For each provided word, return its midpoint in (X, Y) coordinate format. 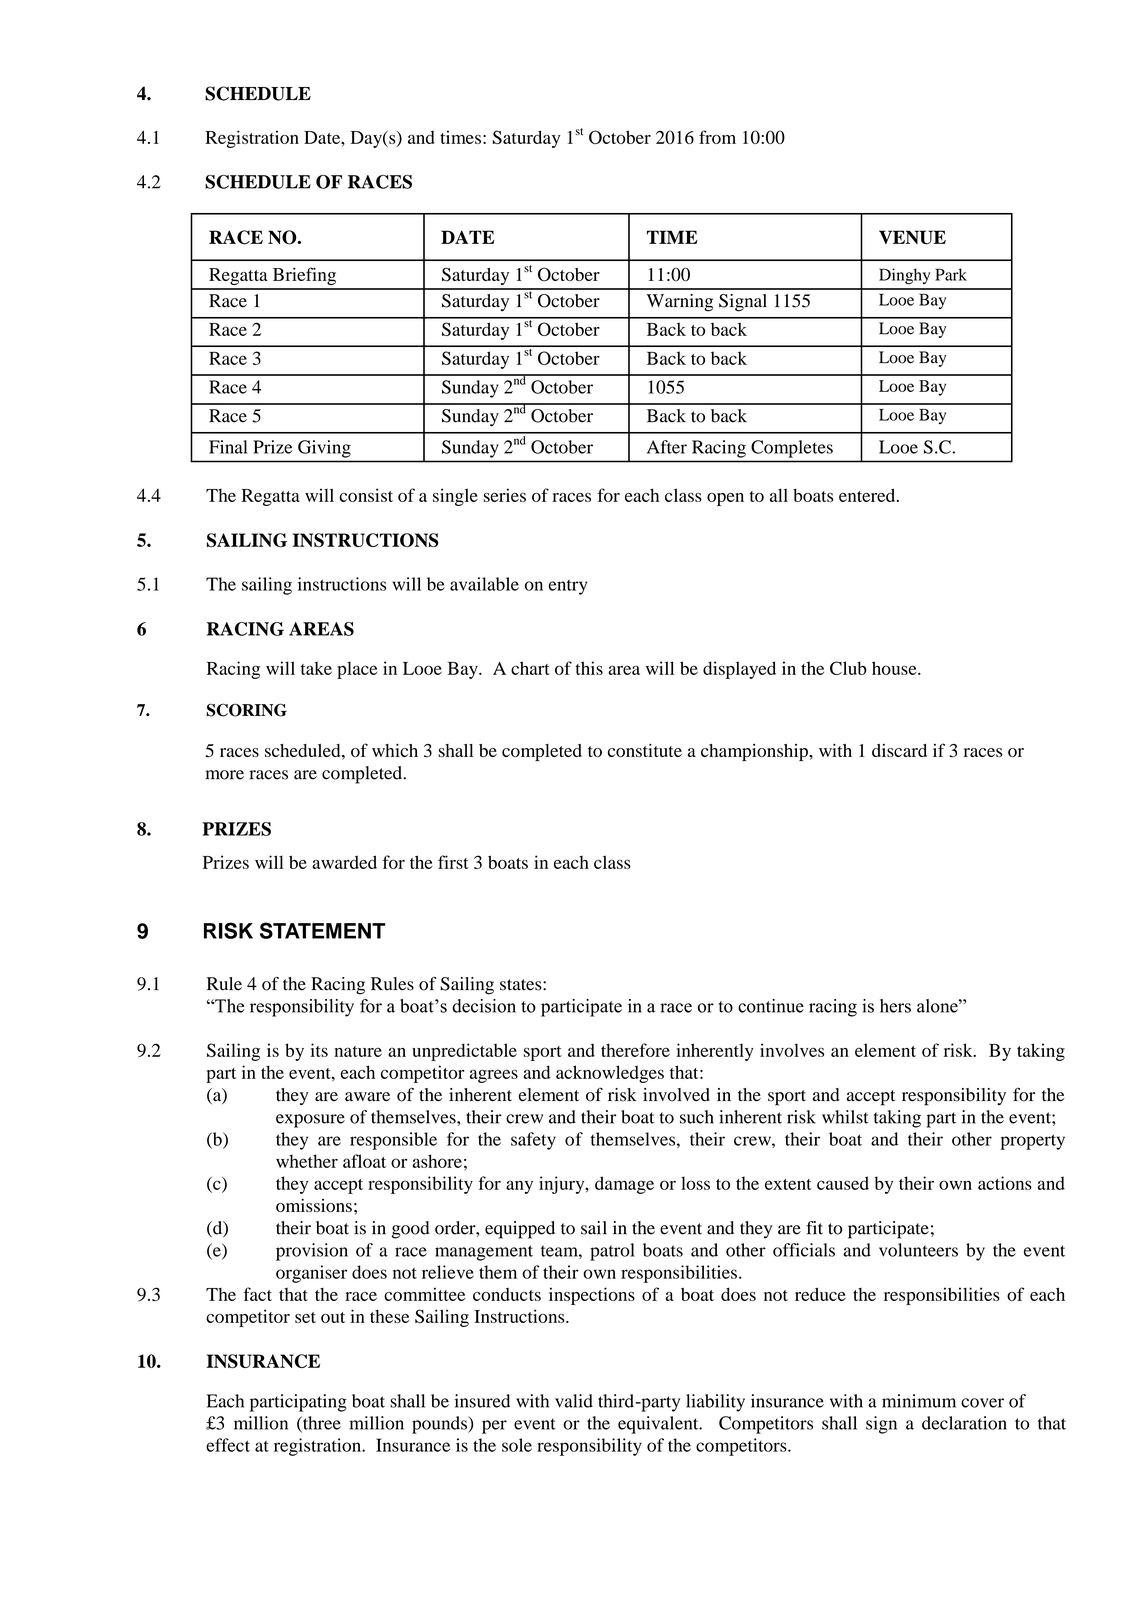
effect (228, 1445)
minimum (919, 1401)
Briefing (304, 276)
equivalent (659, 1425)
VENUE (912, 237)
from (717, 137)
